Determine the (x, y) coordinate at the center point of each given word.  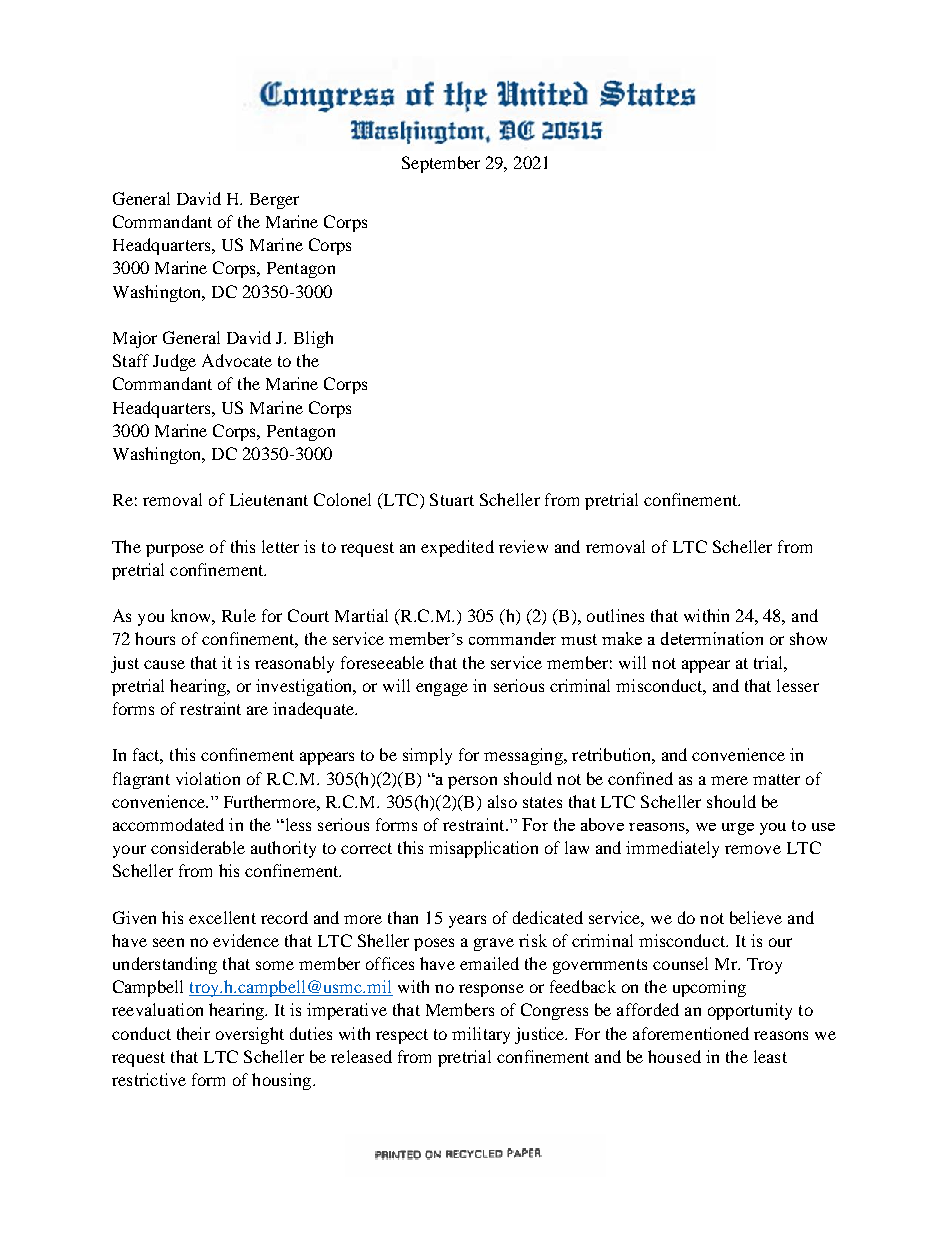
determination (712, 638)
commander (512, 638)
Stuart (452, 499)
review (523, 546)
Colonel (342, 499)
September (441, 164)
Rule (239, 615)
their (193, 1033)
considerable (198, 847)
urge (738, 829)
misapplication (483, 849)
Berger (274, 201)
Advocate (237, 360)
